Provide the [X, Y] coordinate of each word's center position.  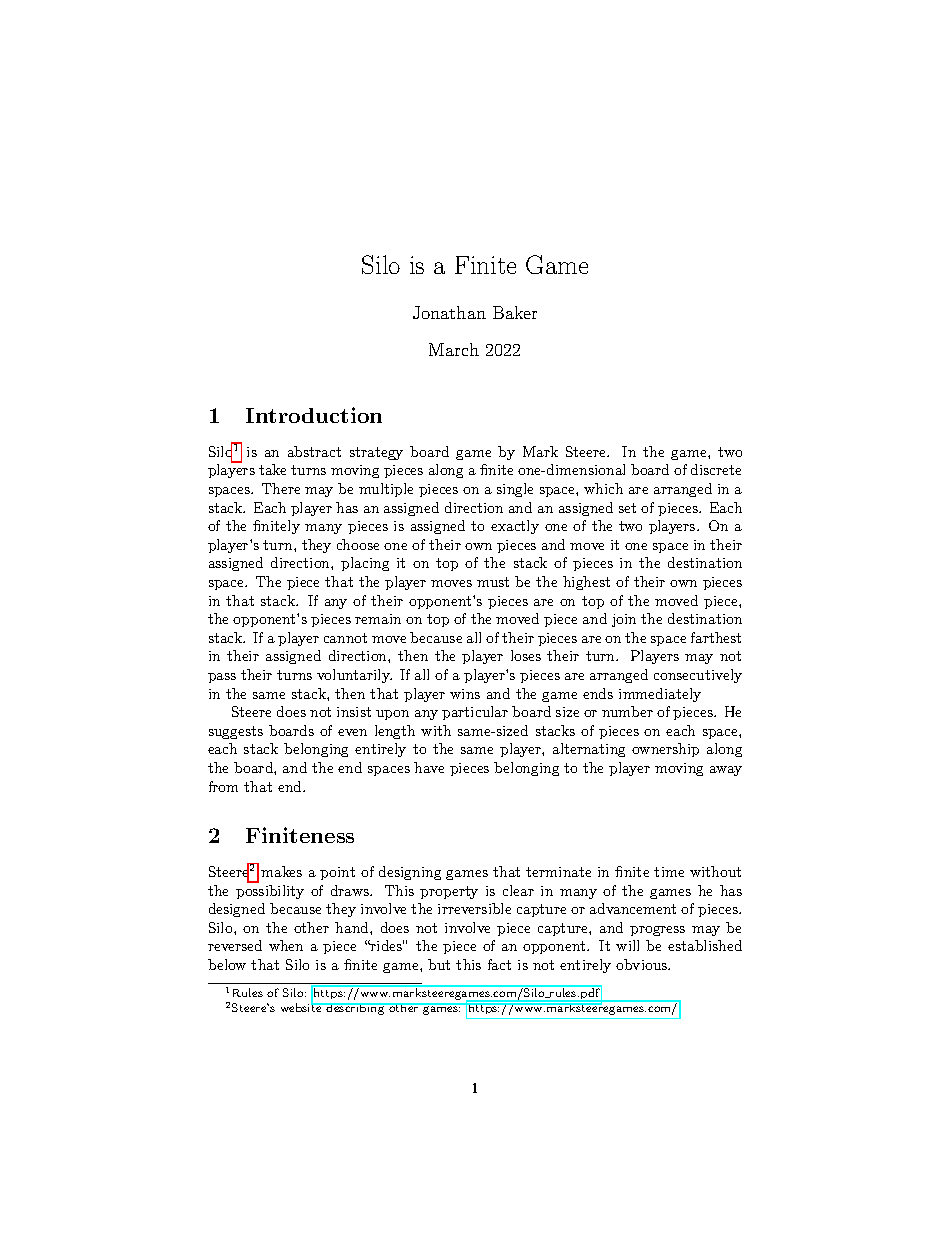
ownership [665, 750]
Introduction [314, 415]
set [627, 508]
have [429, 767]
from [223, 786]
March [454, 349]
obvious [642, 964]
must [493, 582]
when [286, 945]
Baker [515, 312]
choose [358, 544]
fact [499, 964]
